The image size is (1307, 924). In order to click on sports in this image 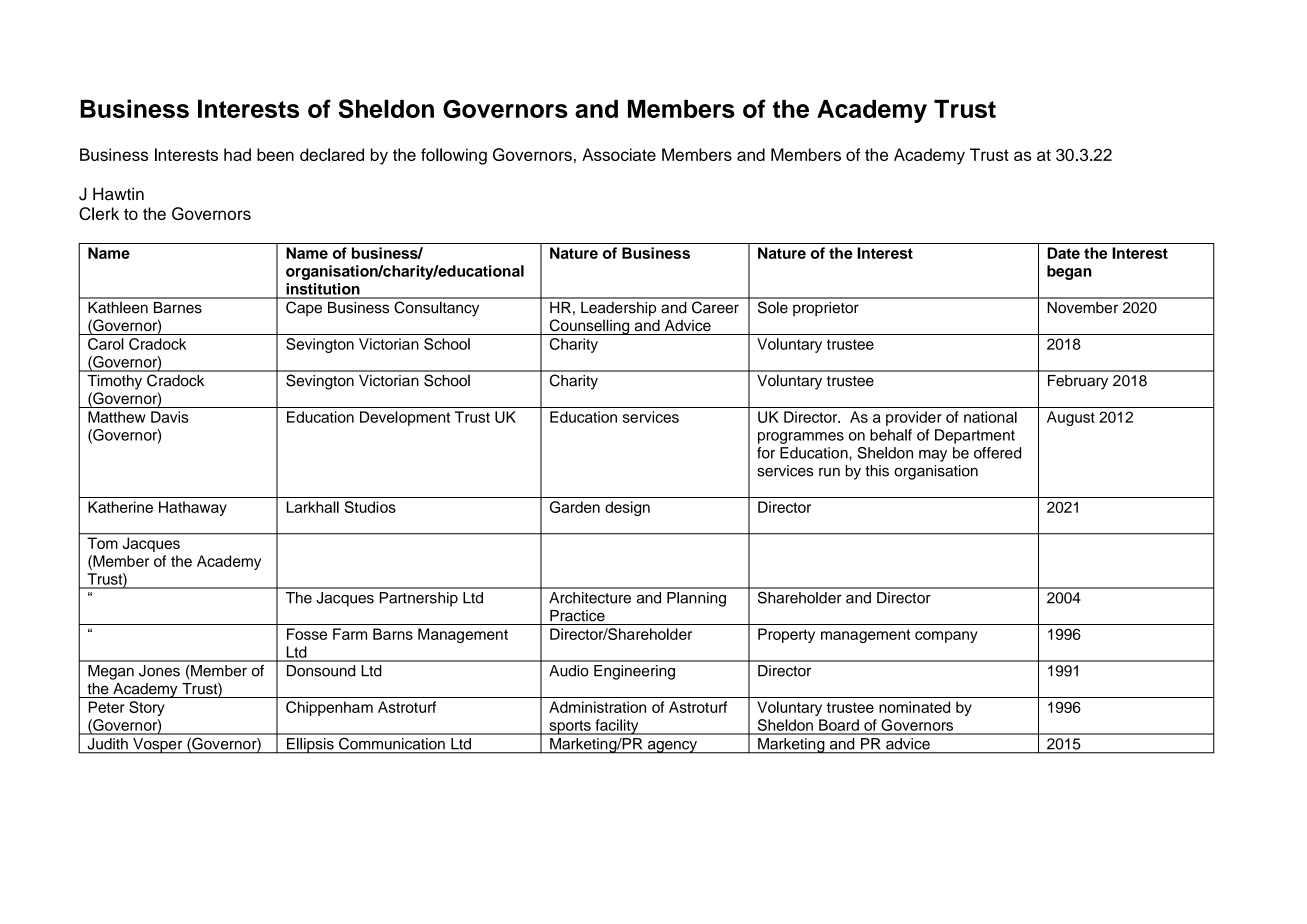, I will do `click(570, 727)`.
